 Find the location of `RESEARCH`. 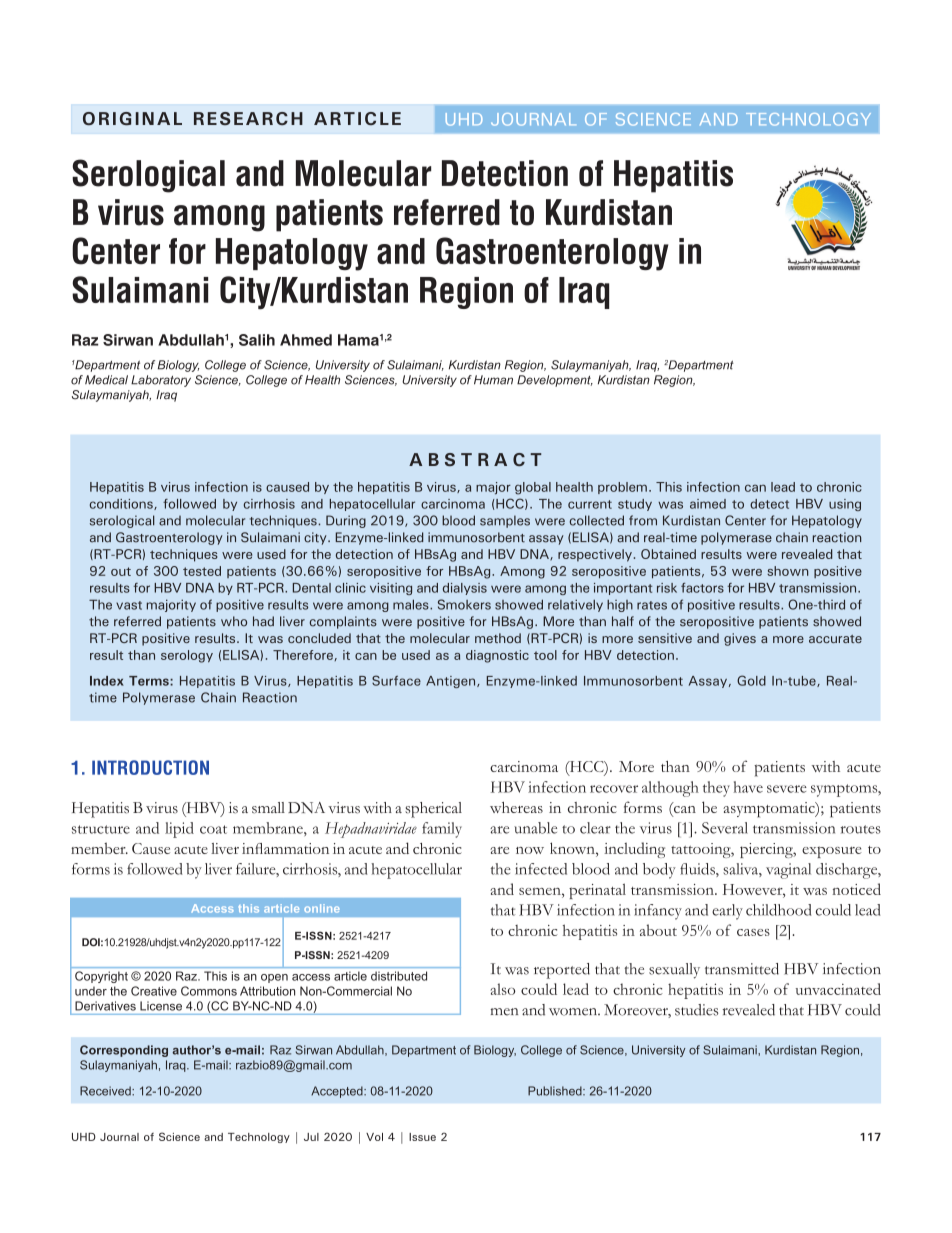

RESEARCH is located at coordinates (248, 118).
